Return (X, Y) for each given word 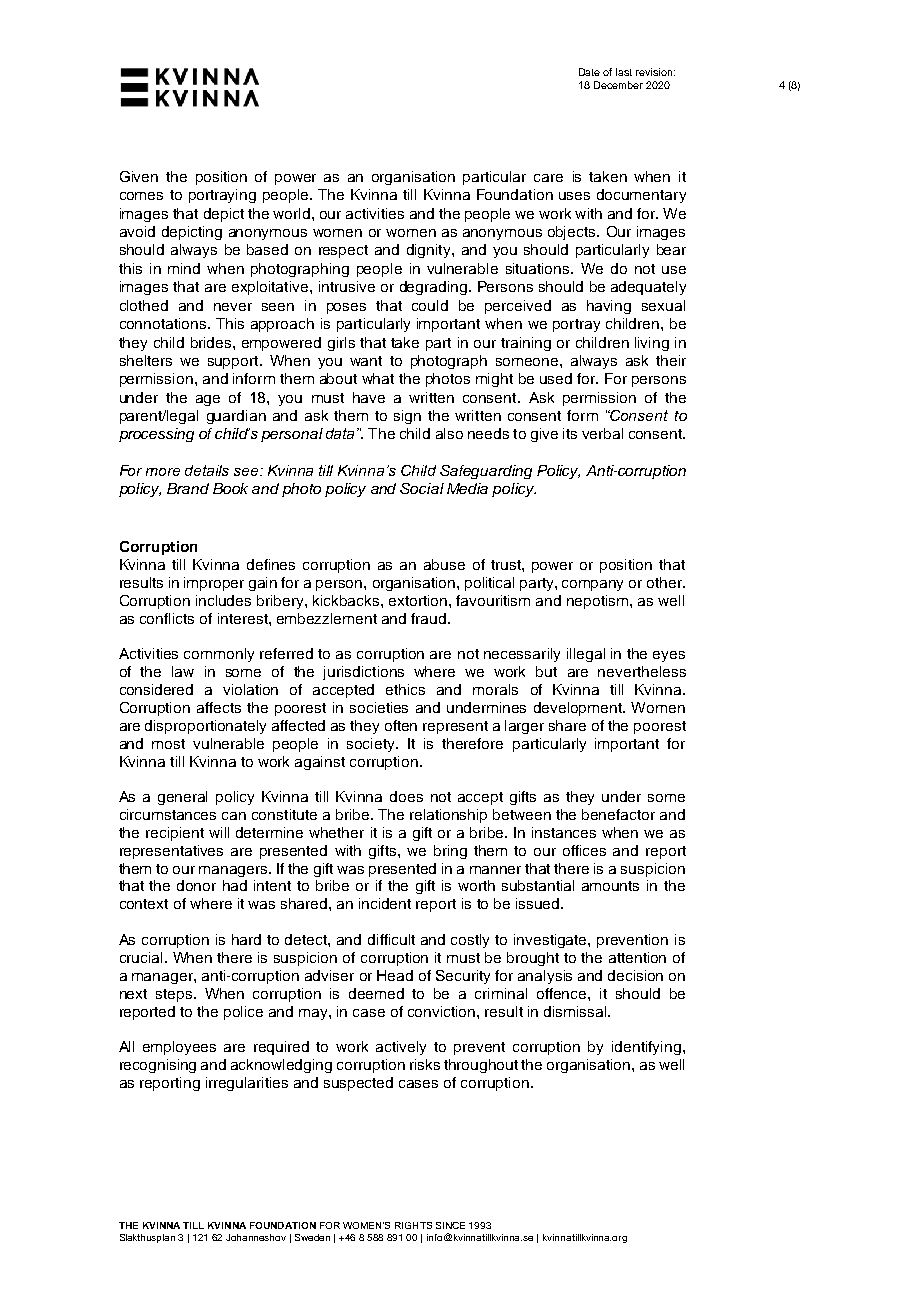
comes (141, 196)
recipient (175, 834)
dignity (430, 251)
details (207, 470)
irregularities (247, 1084)
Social (422, 488)
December (618, 85)
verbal (602, 433)
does (406, 796)
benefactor (618, 814)
